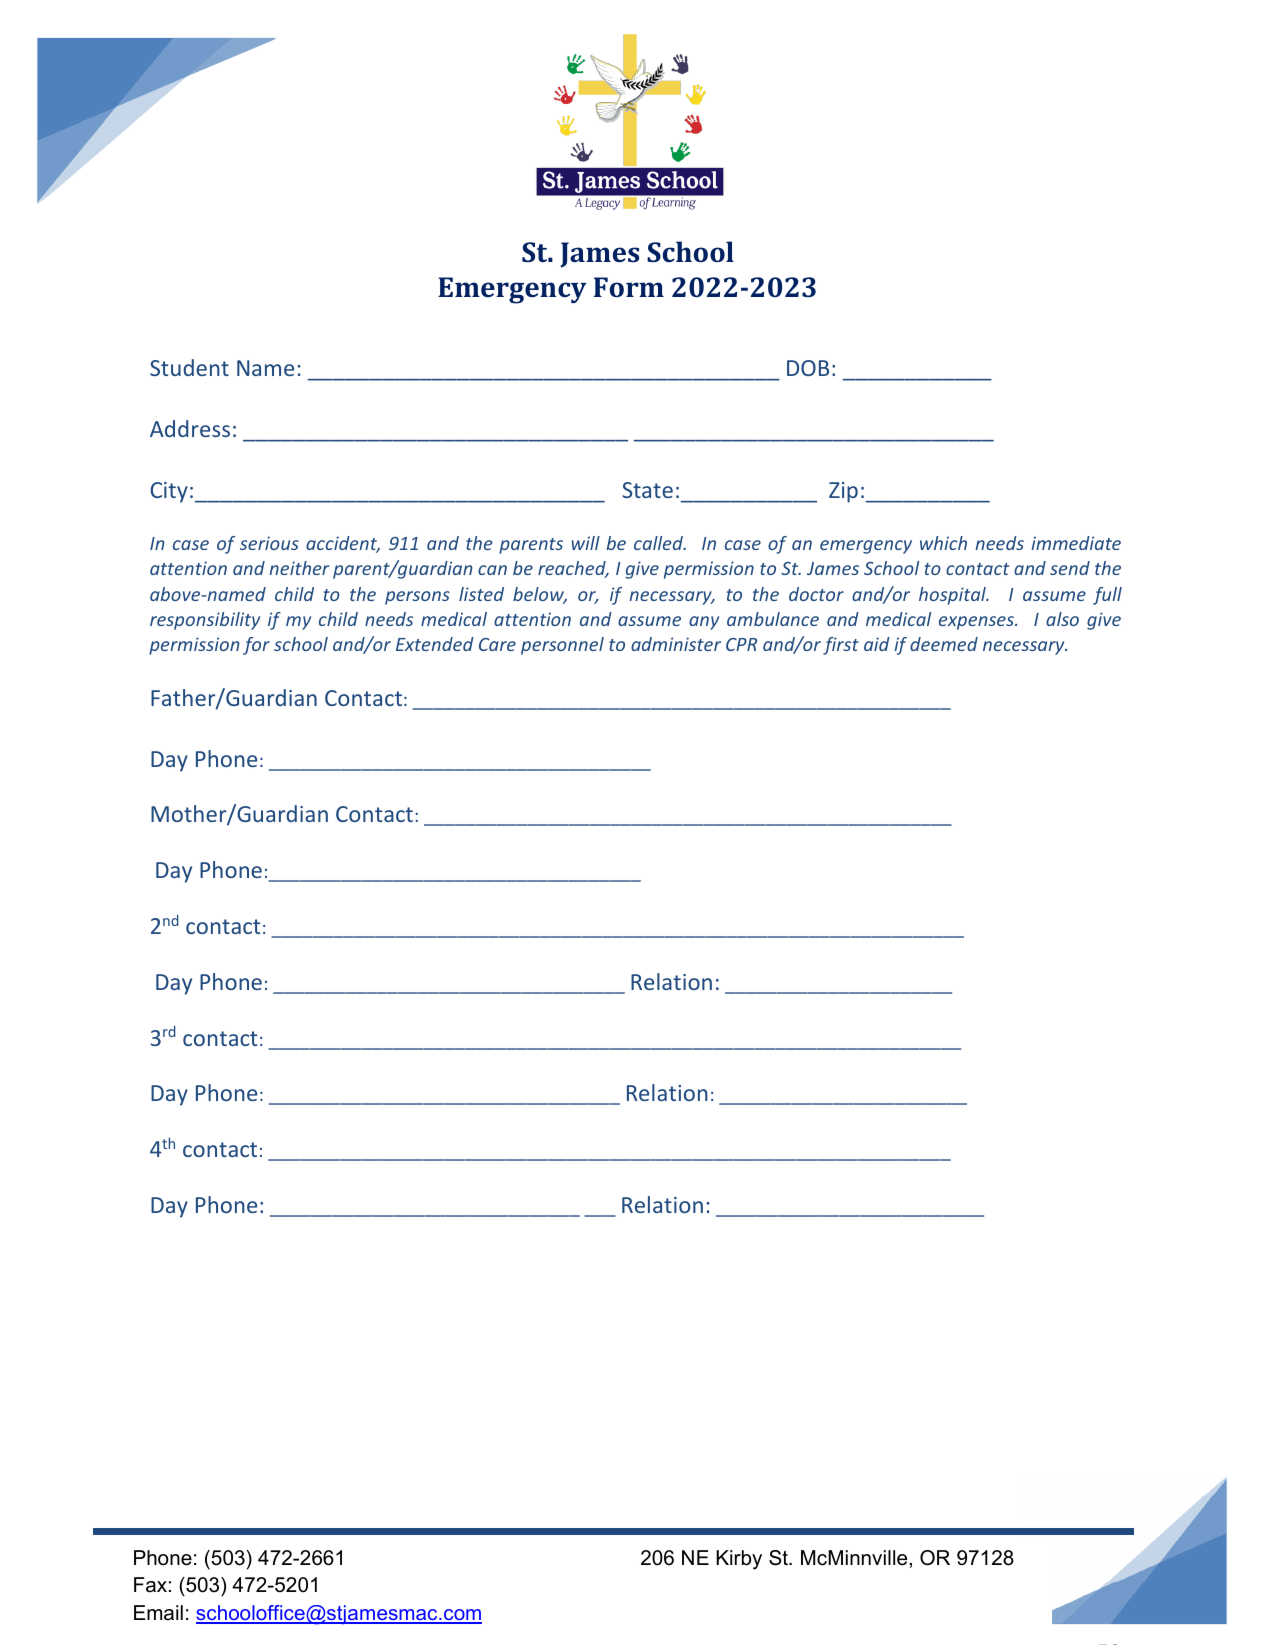  I want to click on responsibility, so click(205, 621).
